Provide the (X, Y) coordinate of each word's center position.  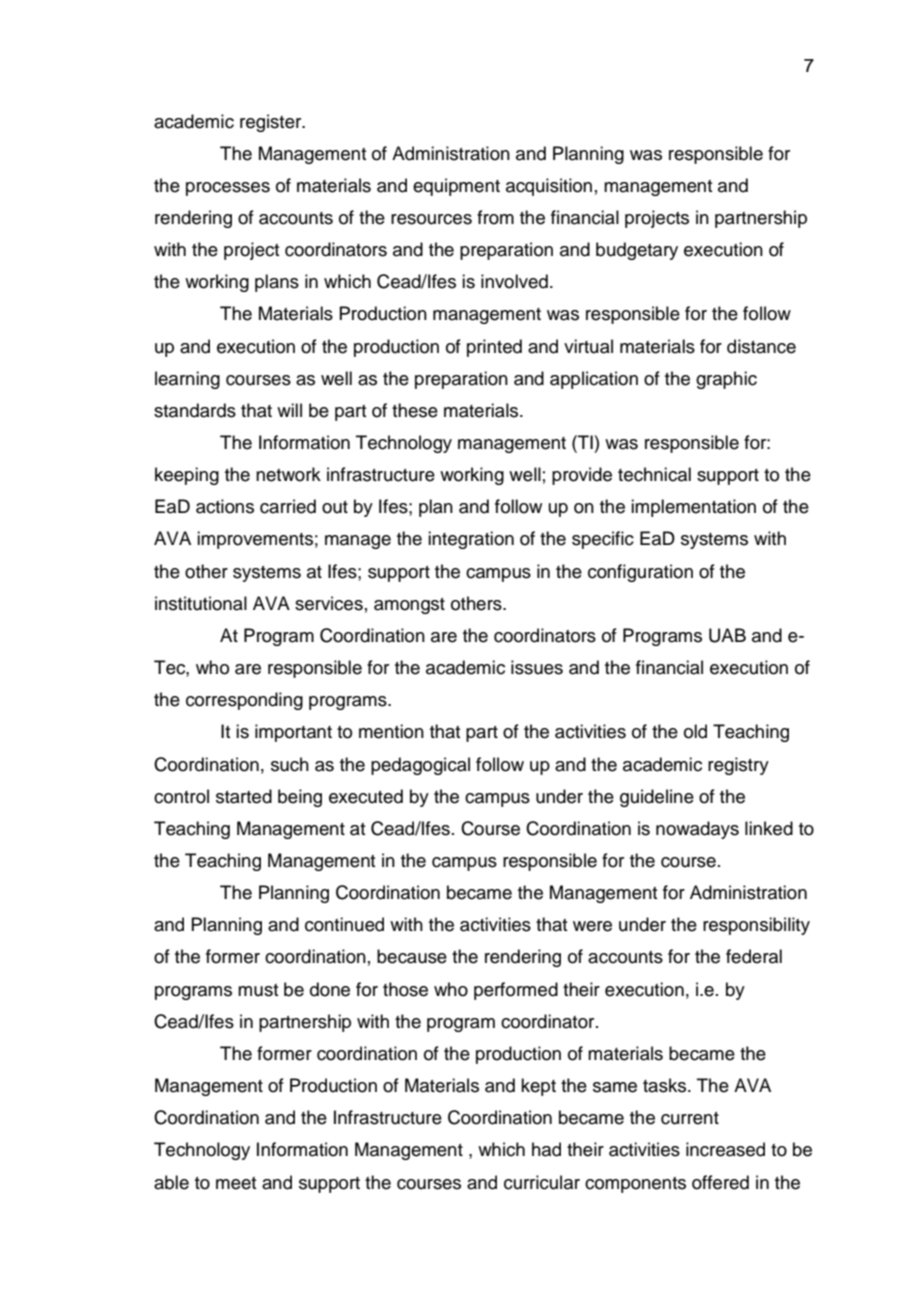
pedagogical (420, 766)
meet (236, 1183)
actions (225, 506)
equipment (456, 187)
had (546, 1149)
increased (725, 1149)
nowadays (697, 830)
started (244, 796)
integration (471, 540)
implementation (693, 508)
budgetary (637, 251)
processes (228, 189)
